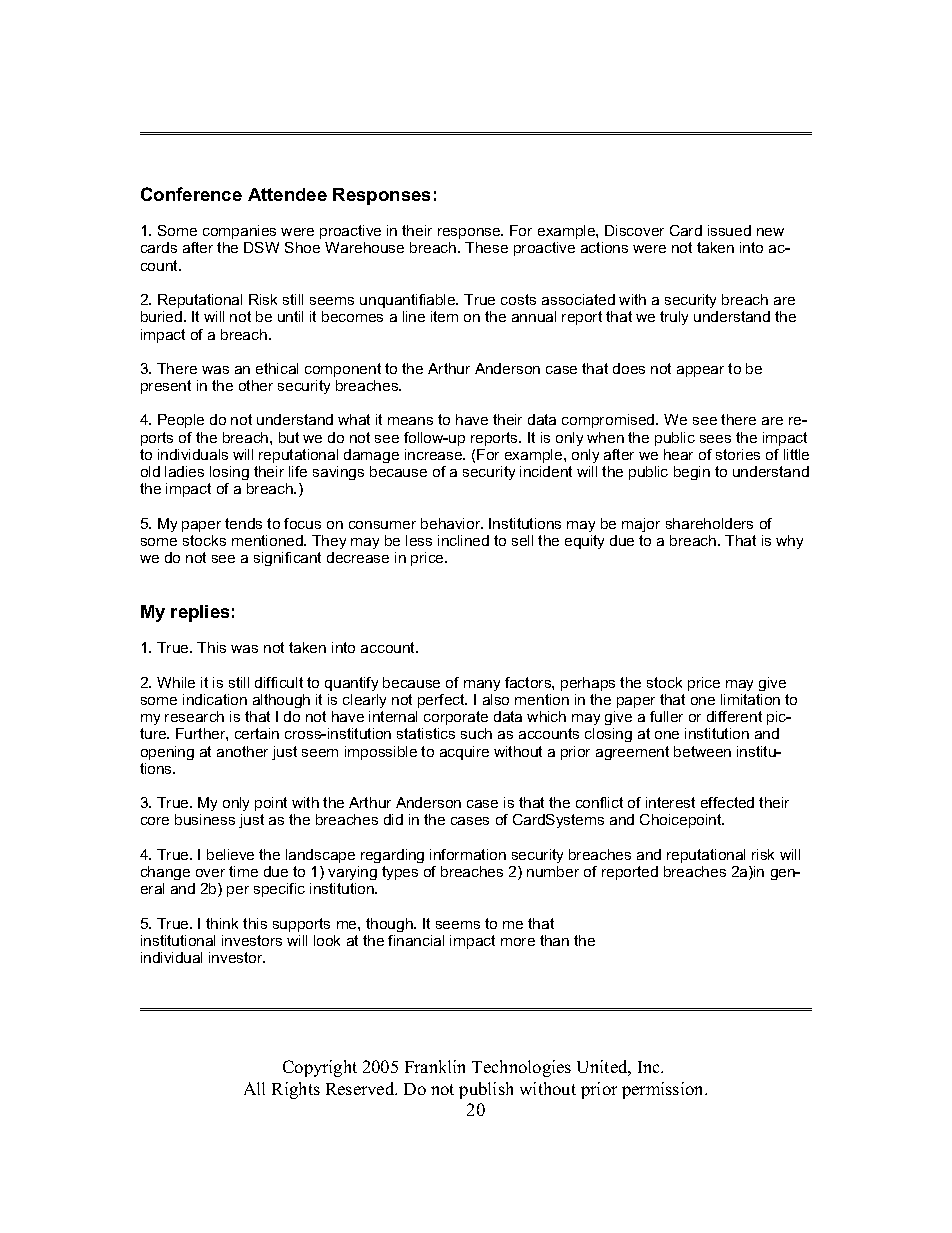  I want to click on behavior, so click(452, 523).
